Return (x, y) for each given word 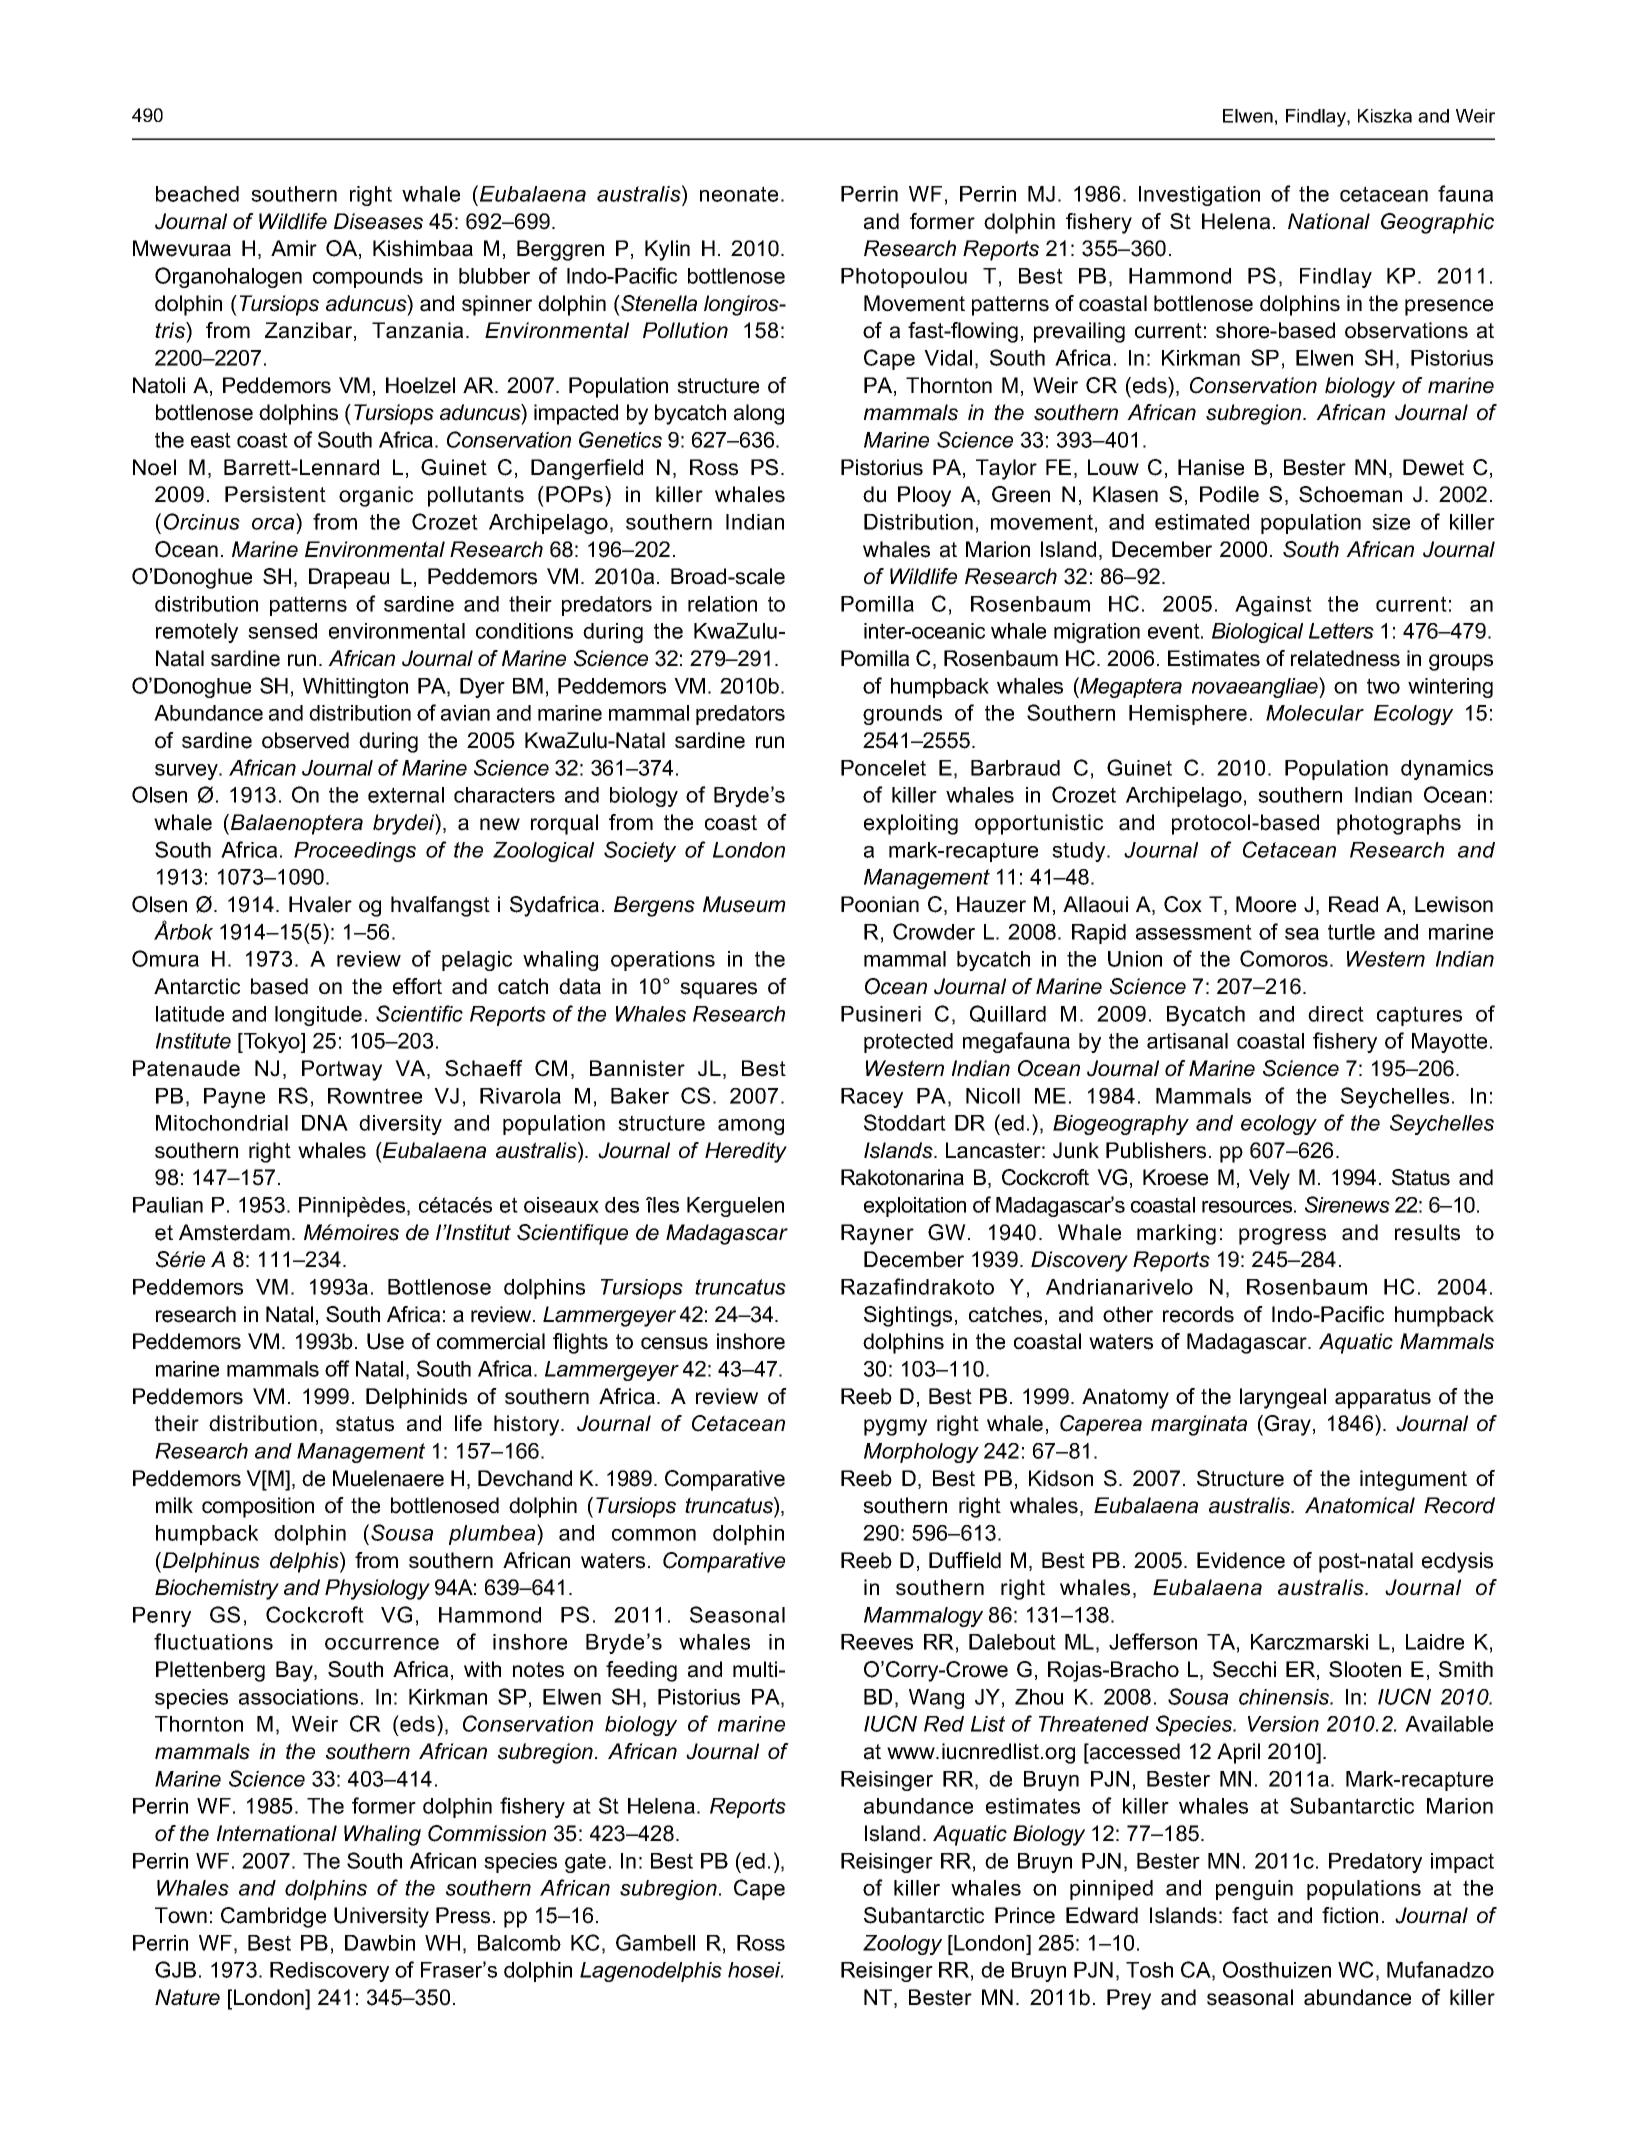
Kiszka (1385, 116)
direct (1336, 1014)
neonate (739, 194)
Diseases (378, 221)
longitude (318, 1016)
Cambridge (273, 1917)
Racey (872, 1098)
